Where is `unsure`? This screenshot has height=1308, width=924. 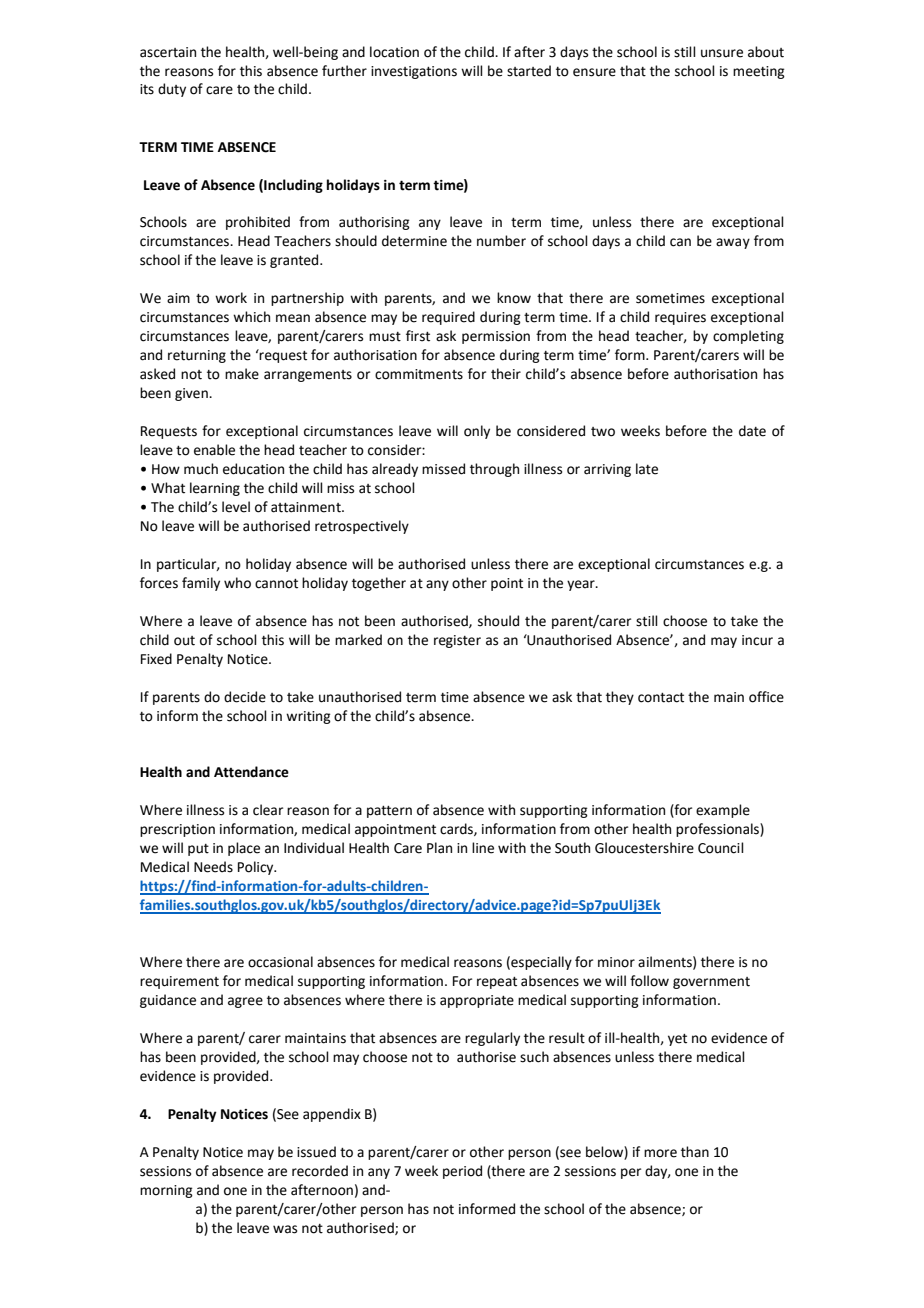
unsure is located at coordinates (722, 53).
